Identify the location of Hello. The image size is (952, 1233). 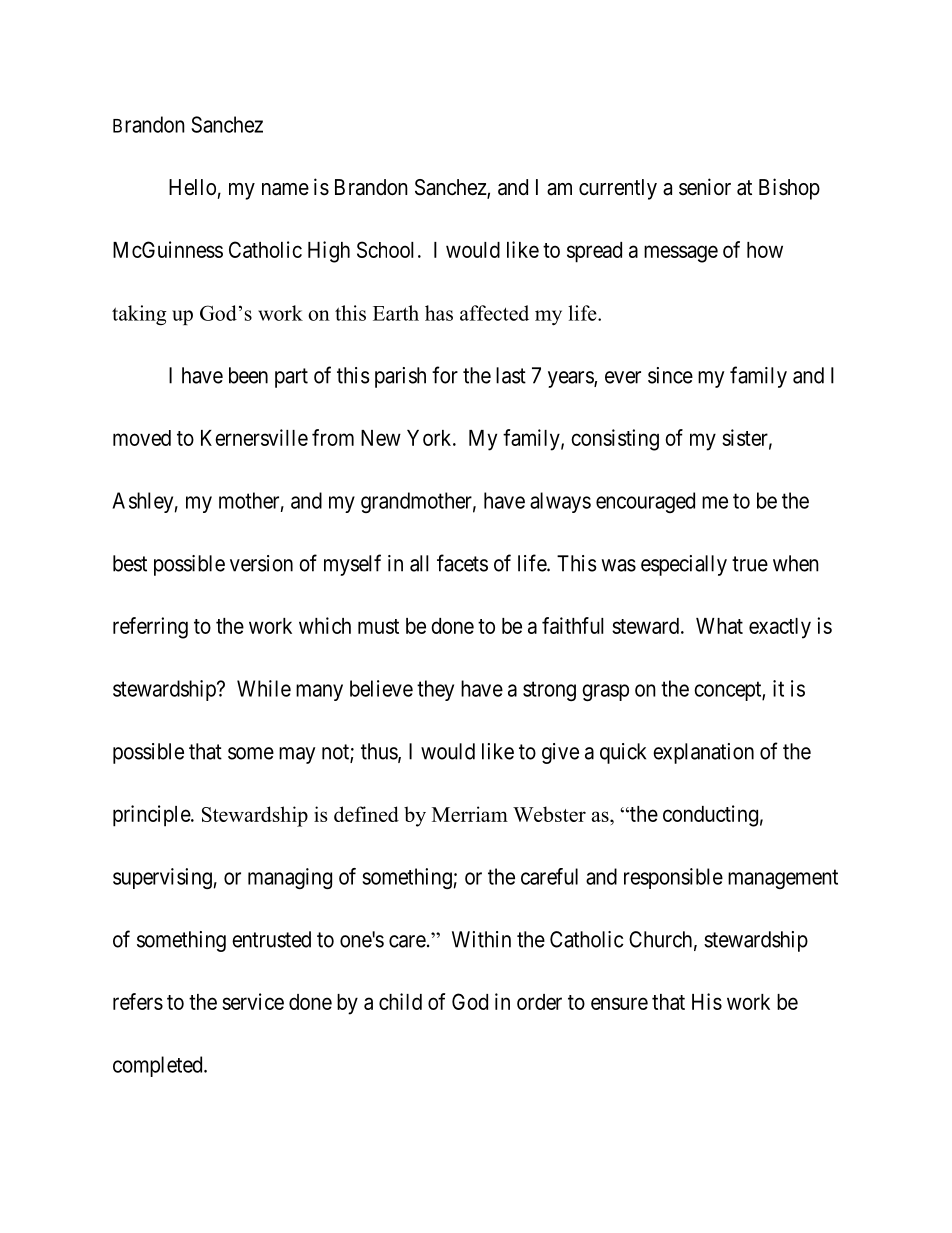
(192, 187).
